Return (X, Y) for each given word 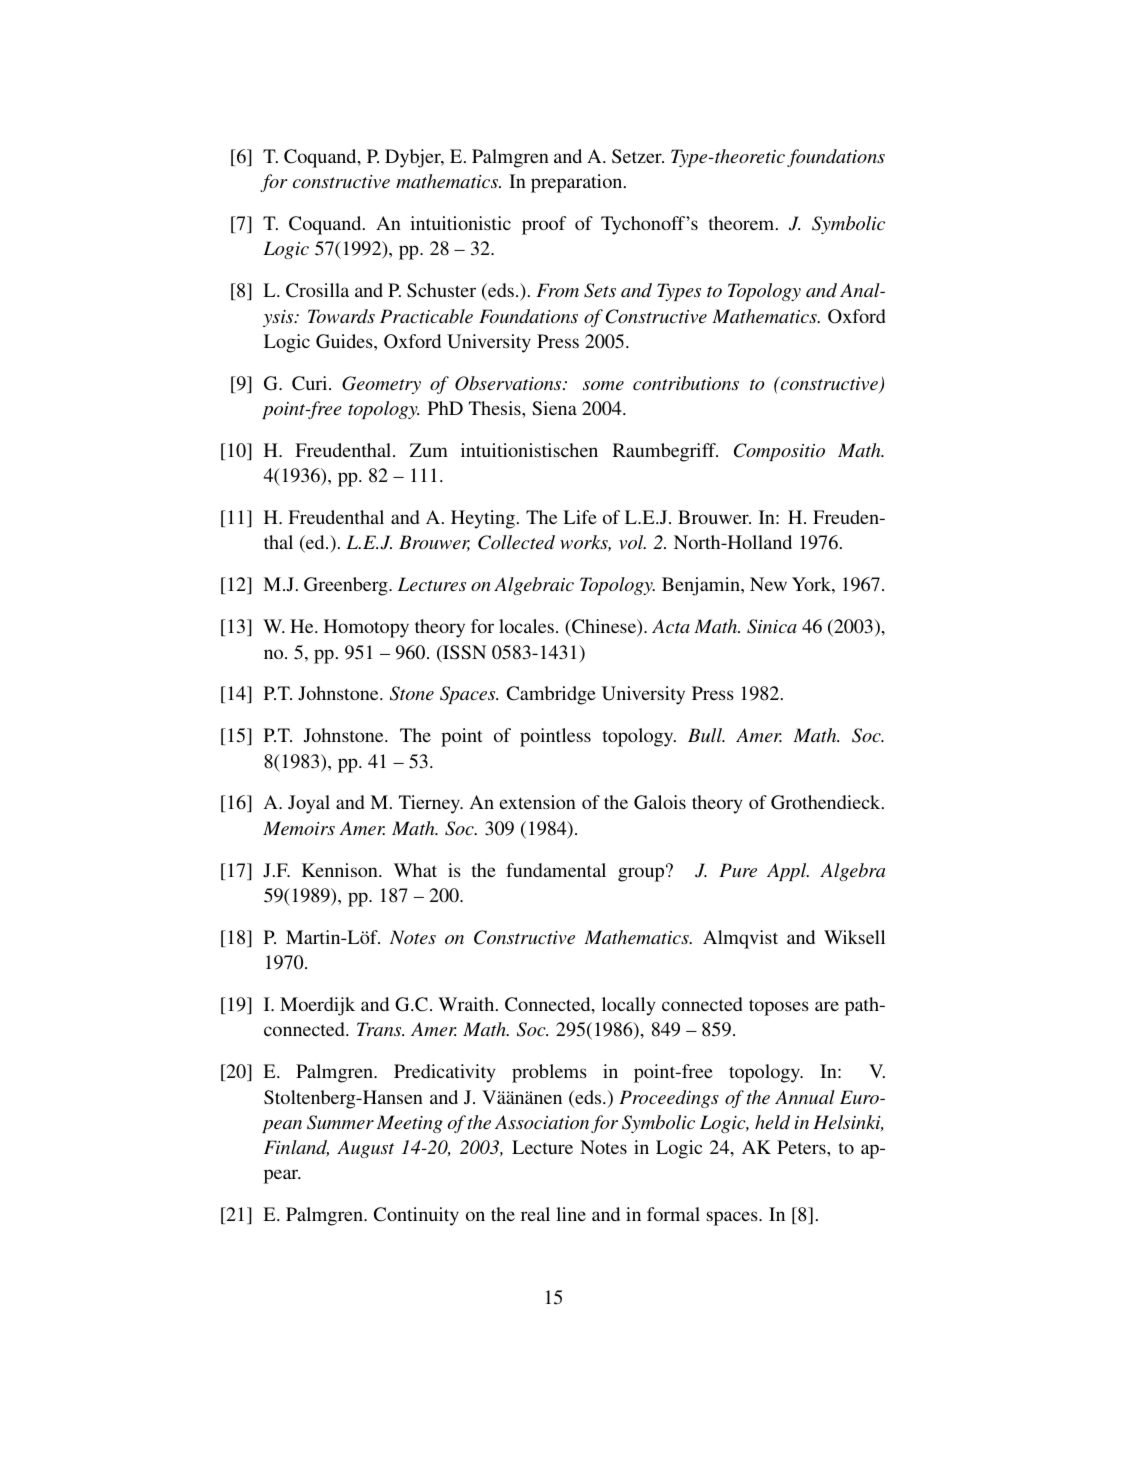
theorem (743, 223)
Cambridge (551, 695)
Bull (706, 735)
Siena (554, 408)
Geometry (381, 385)
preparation (578, 183)
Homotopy (366, 628)
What (415, 870)
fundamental (556, 870)
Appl (788, 872)
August (365, 1149)
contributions (686, 383)
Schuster (441, 290)
